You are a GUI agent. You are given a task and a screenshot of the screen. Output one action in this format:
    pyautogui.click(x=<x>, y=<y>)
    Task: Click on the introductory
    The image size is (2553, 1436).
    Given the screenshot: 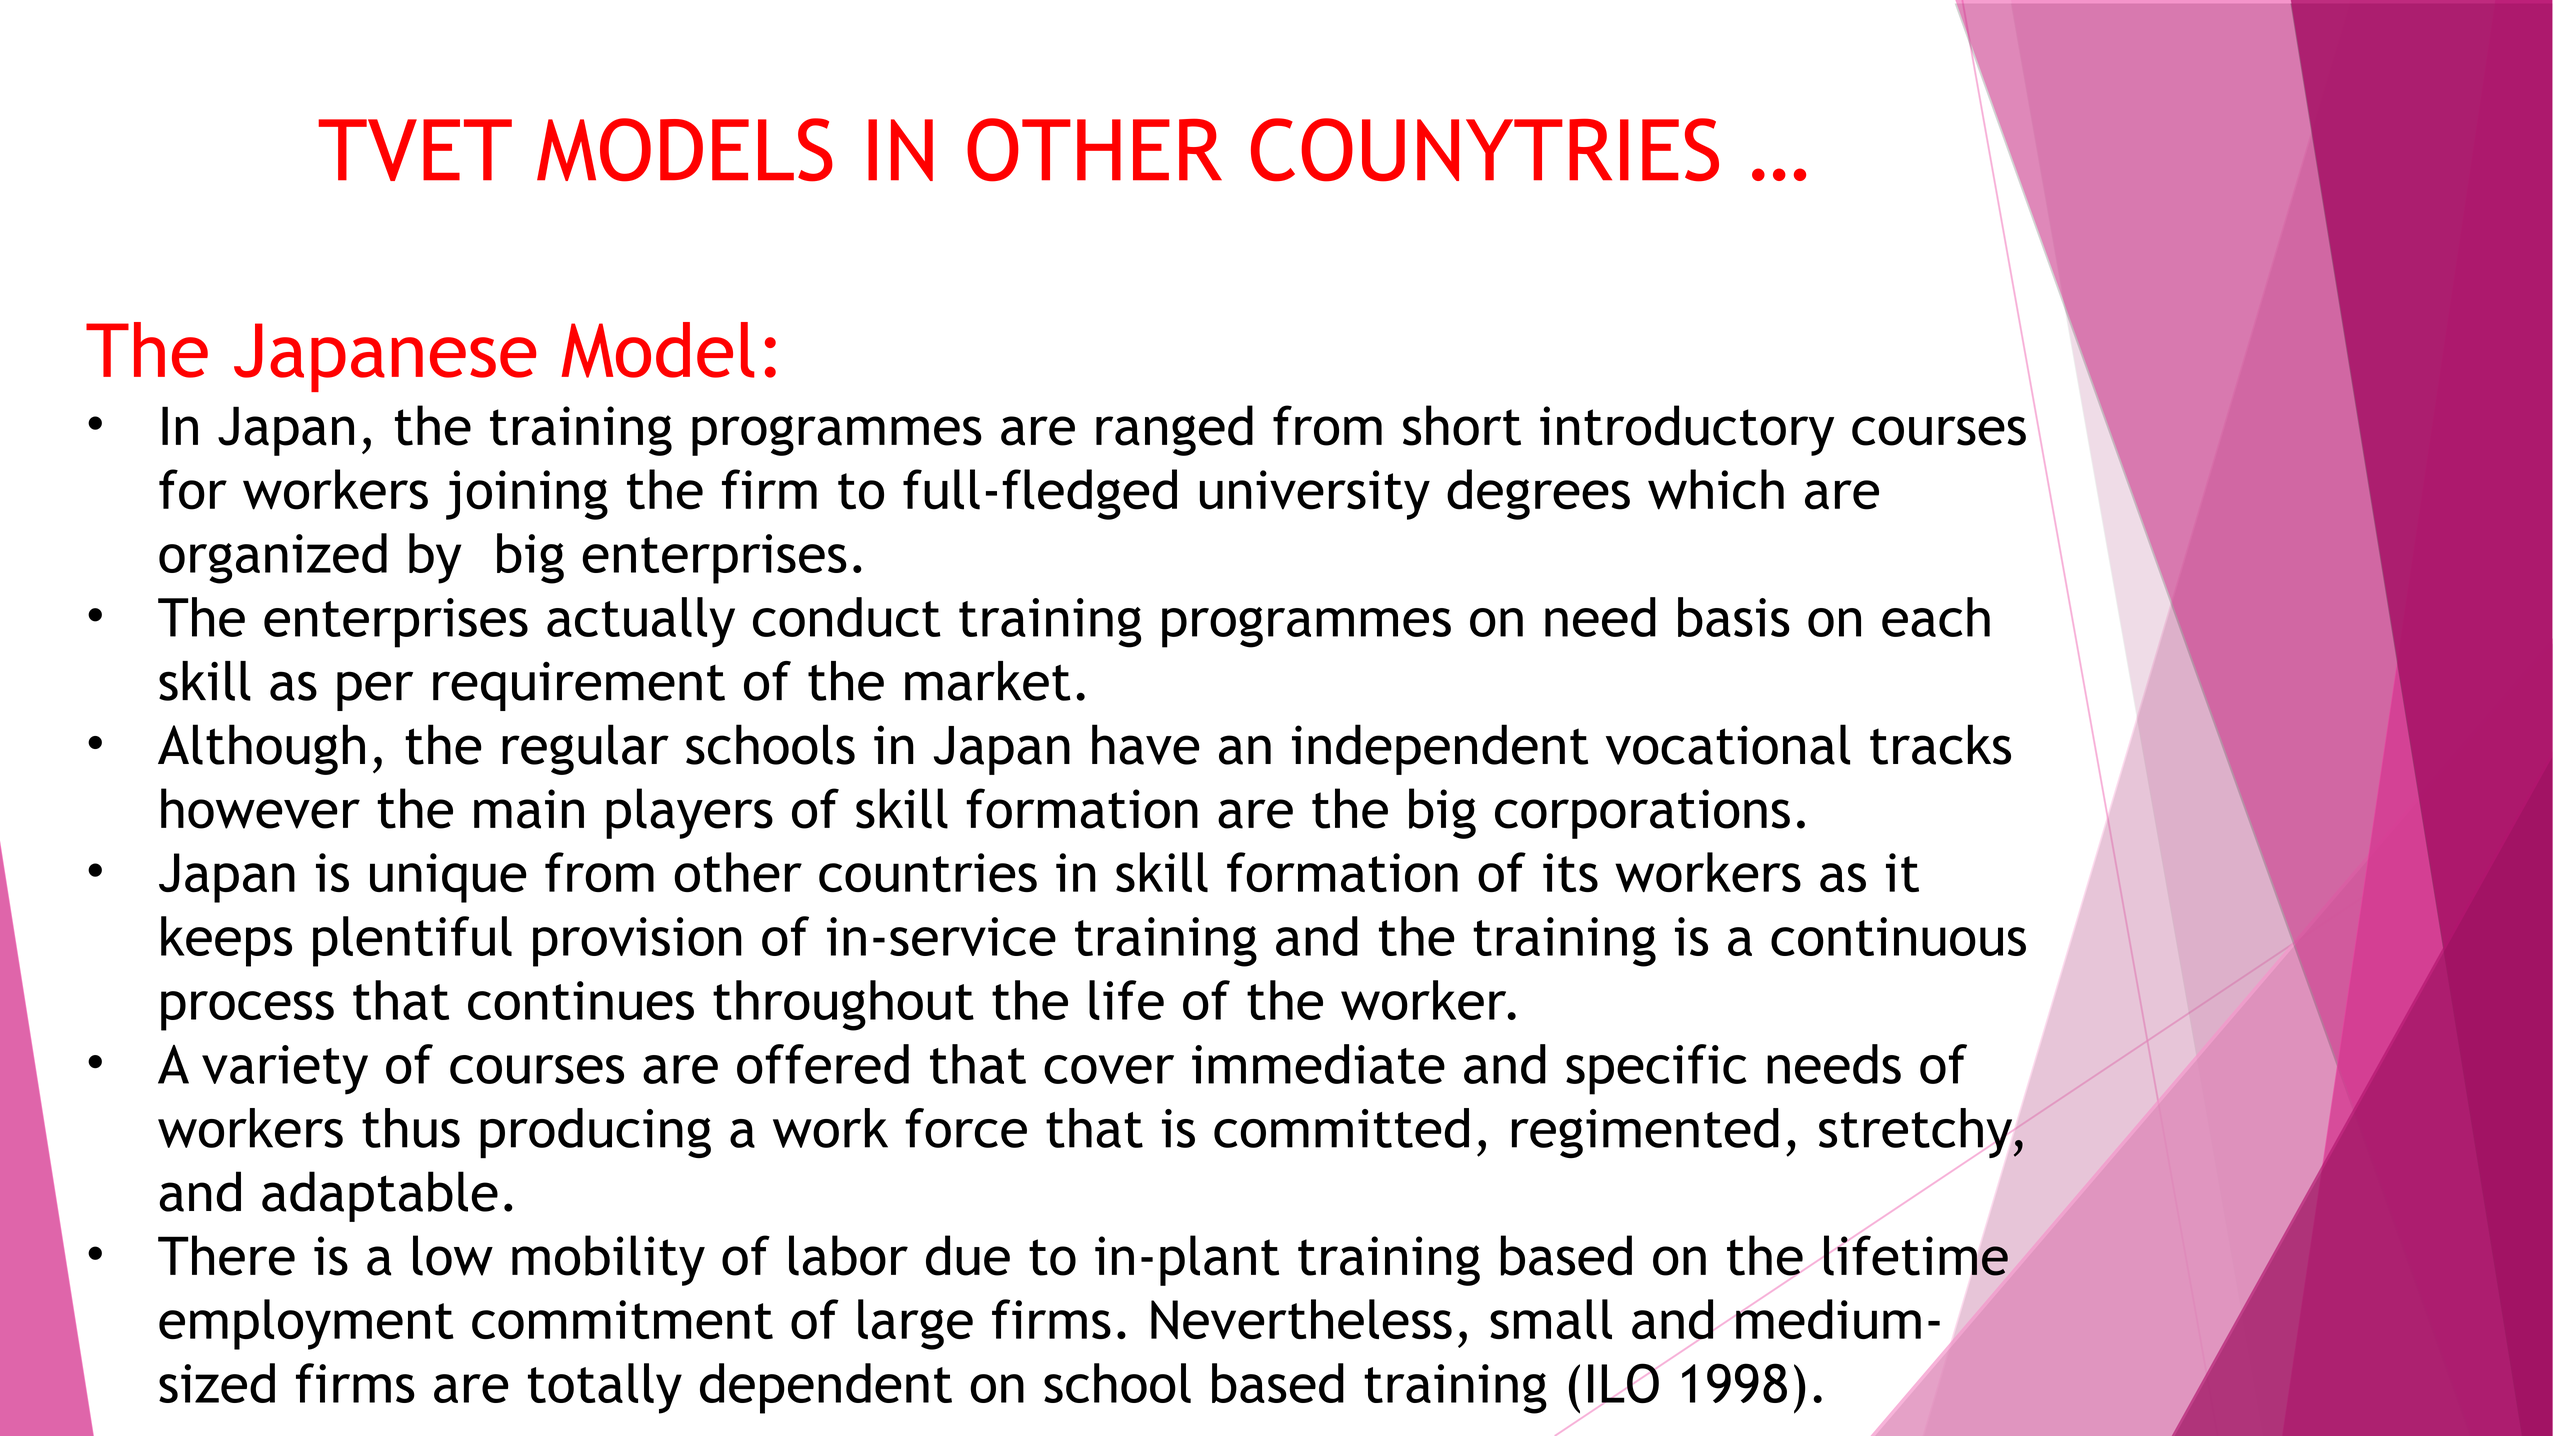 What is the action you would take?
    pyautogui.click(x=1687, y=430)
